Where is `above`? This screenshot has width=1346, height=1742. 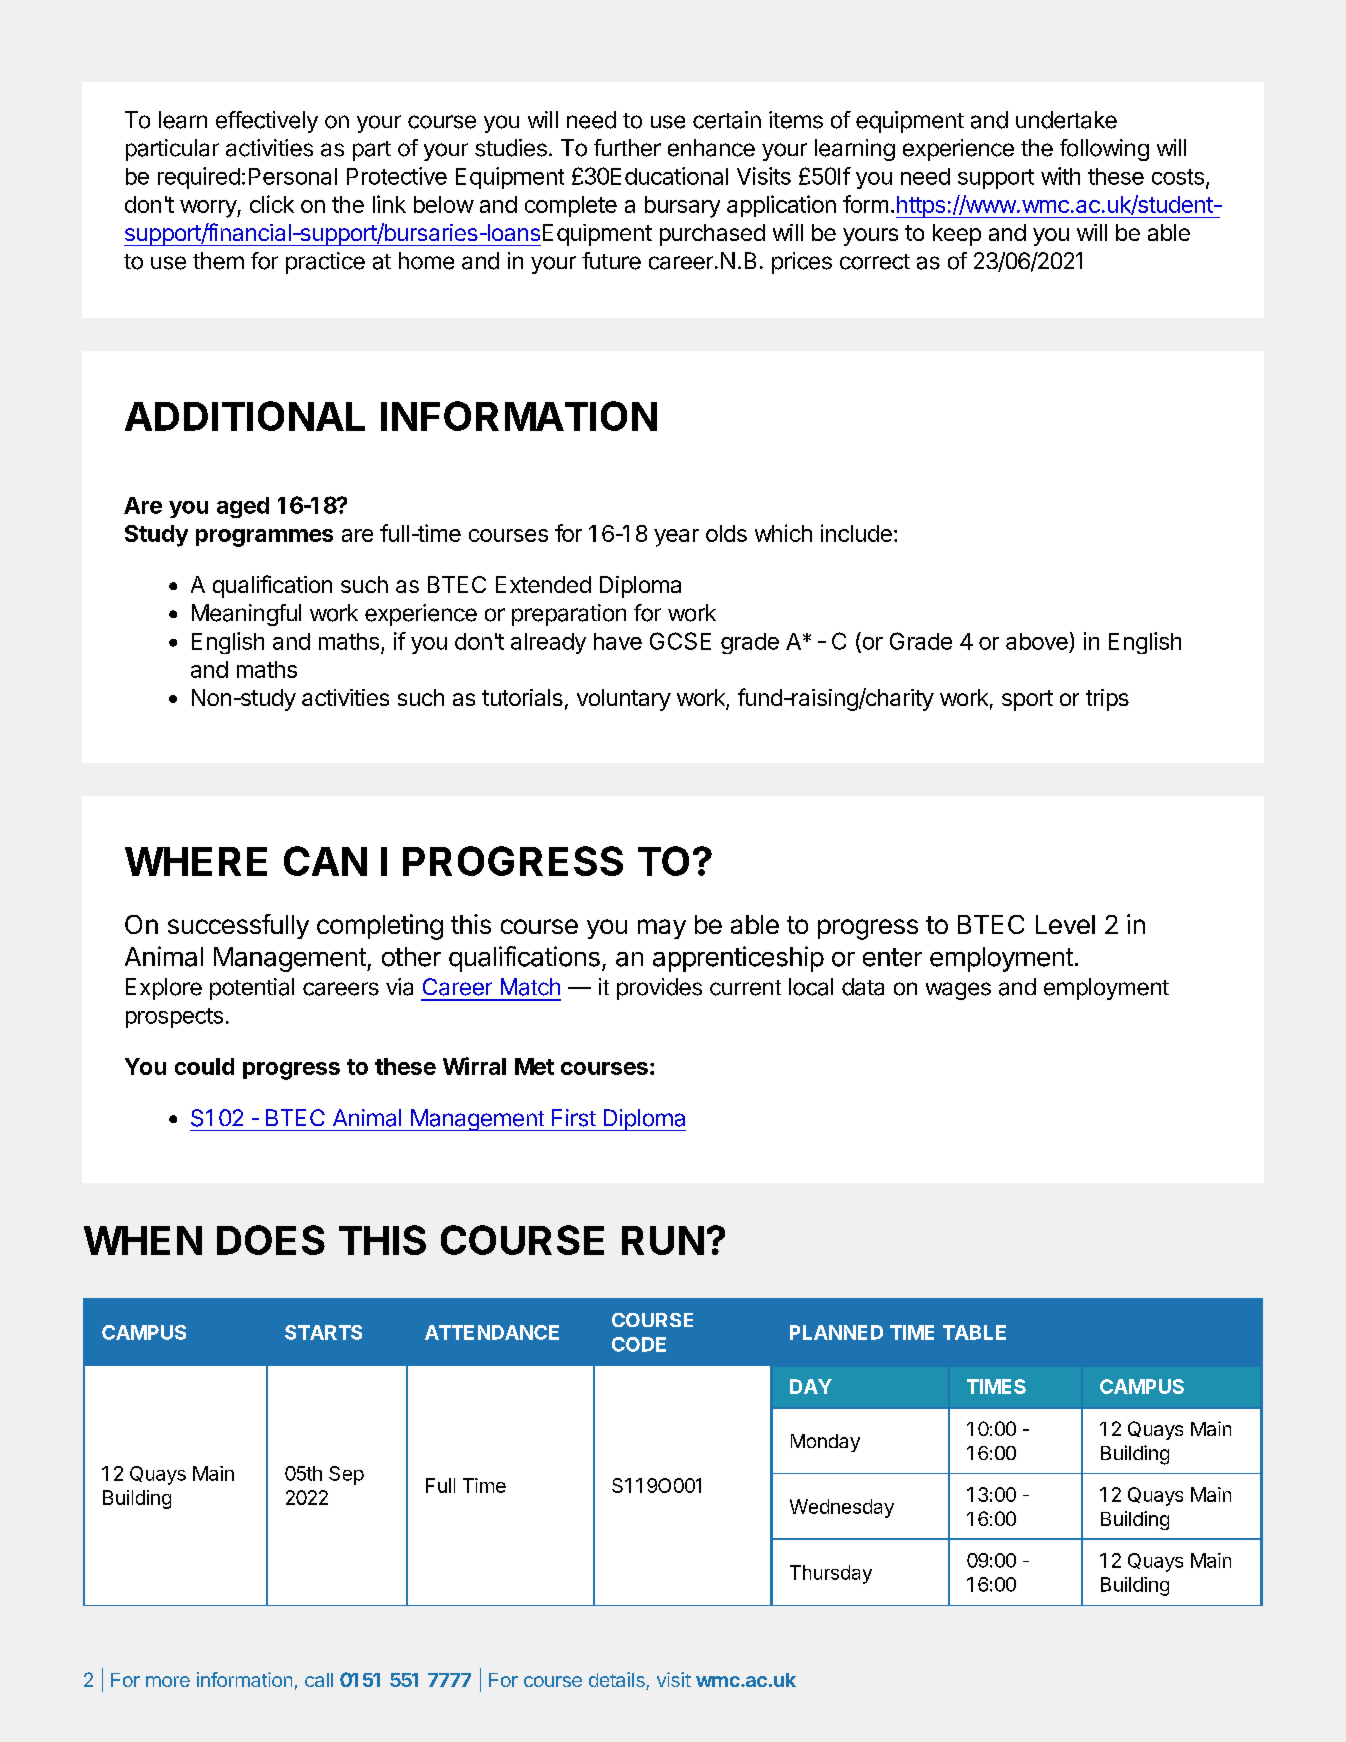
above is located at coordinates (1037, 641).
